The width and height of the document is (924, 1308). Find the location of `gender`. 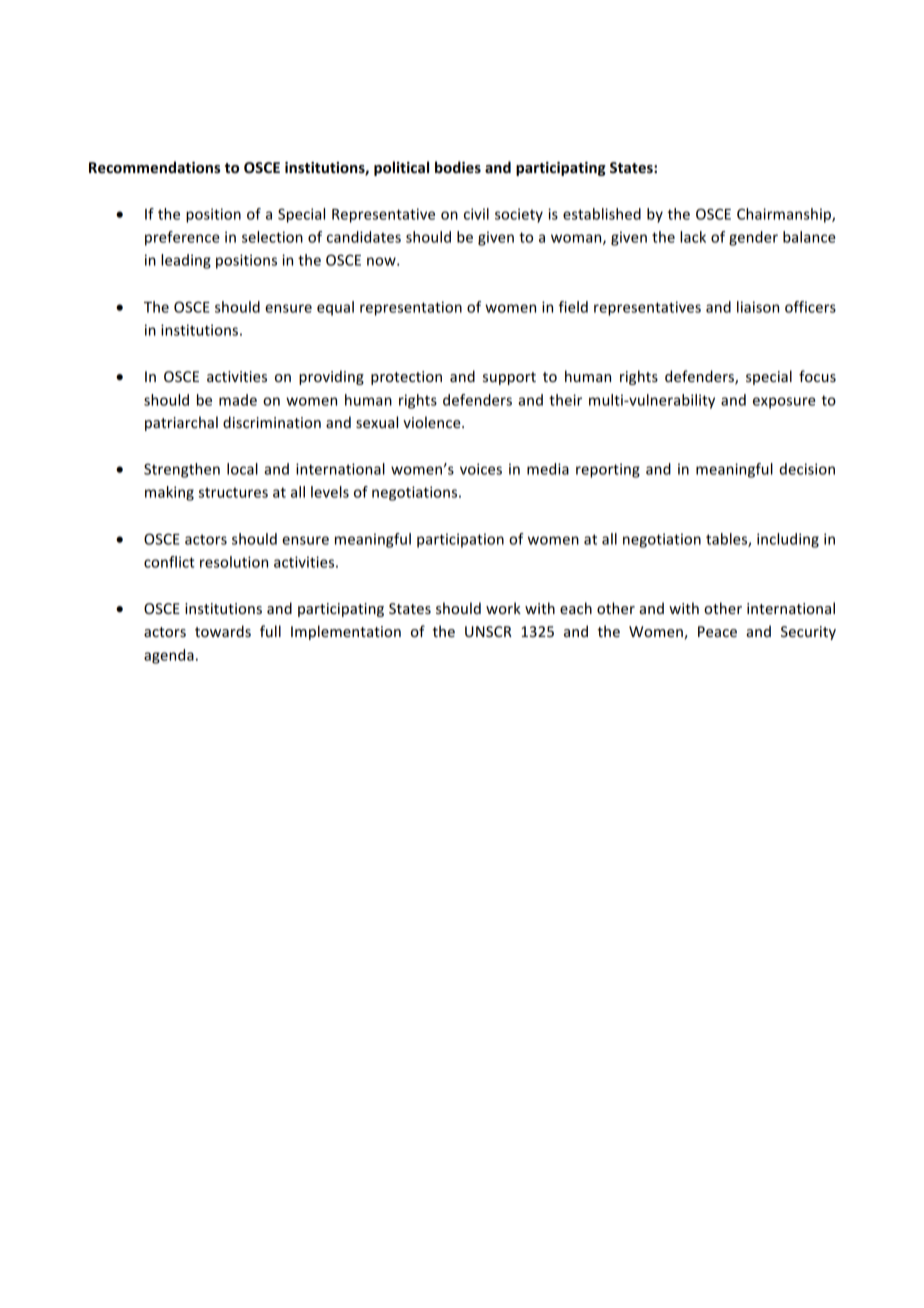

gender is located at coordinates (753, 238).
